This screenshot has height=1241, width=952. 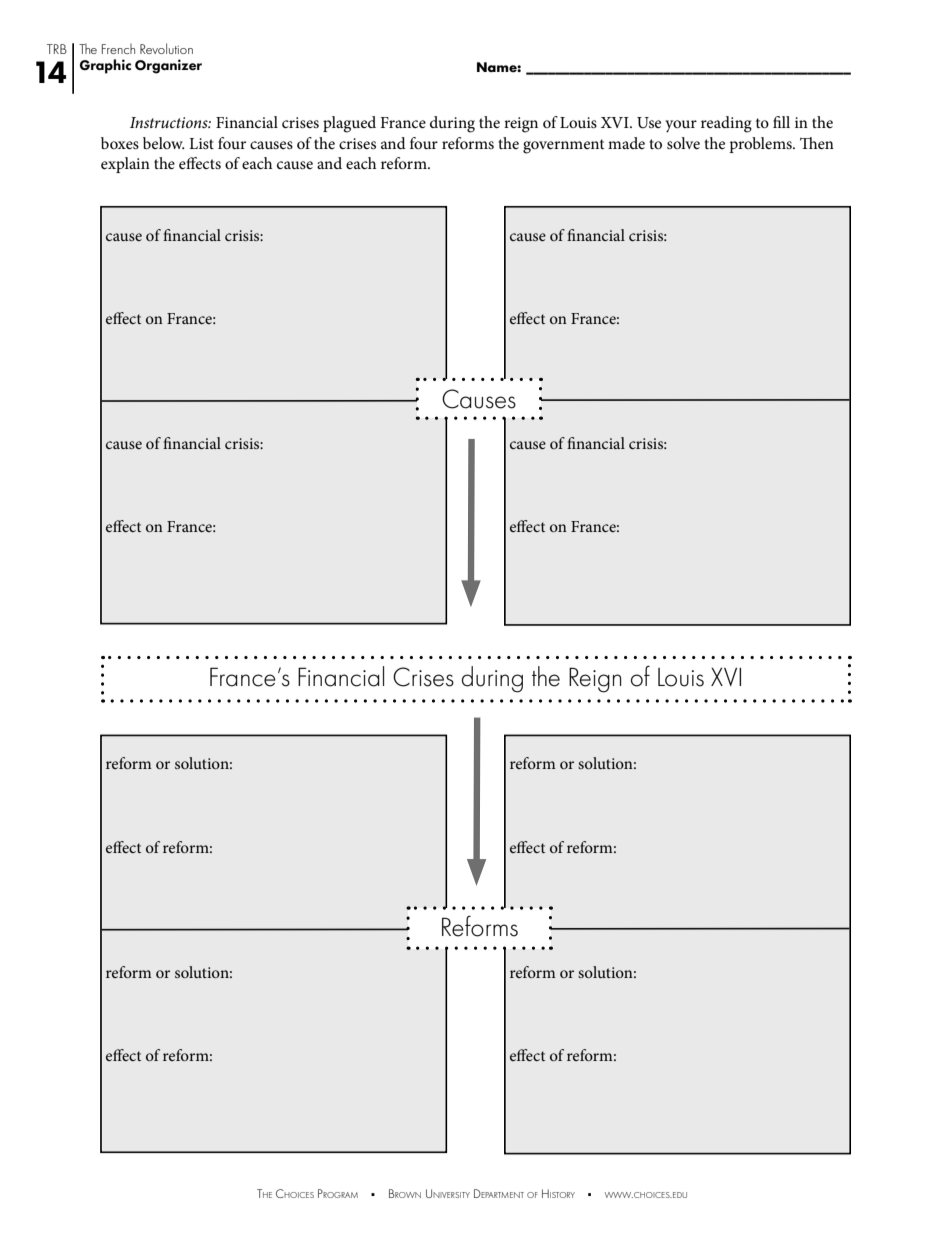 What do you see at coordinates (168, 66) in the screenshot?
I see `Organizer` at bounding box center [168, 66].
